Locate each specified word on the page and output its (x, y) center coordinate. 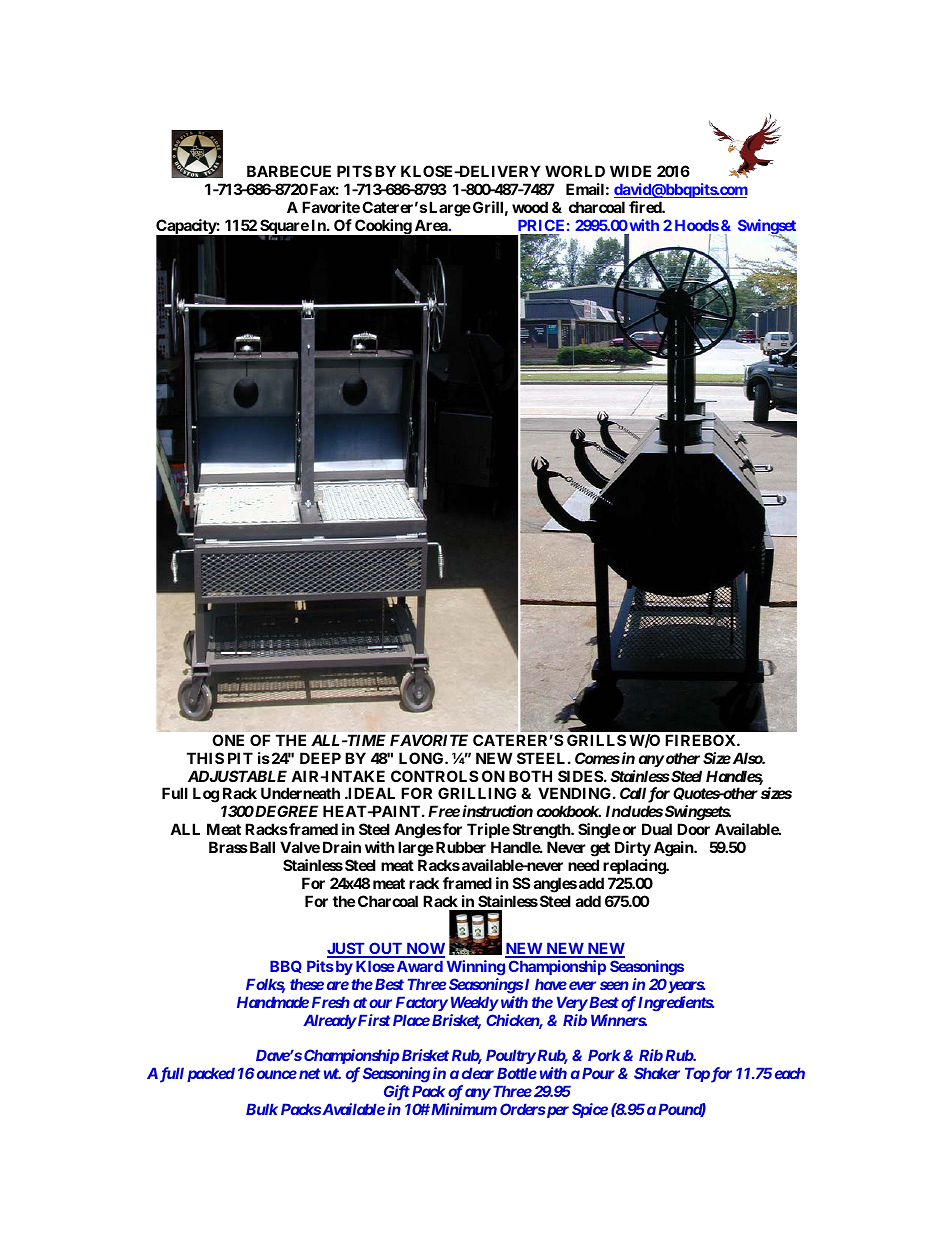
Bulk (262, 1109)
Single (599, 832)
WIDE (630, 171)
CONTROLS (434, 776)
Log (206, 795)
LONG (422, 758)
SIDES (580, 776)
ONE (228, 740)
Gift (397, 1093)
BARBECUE (289, 171)
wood (530, 207)
